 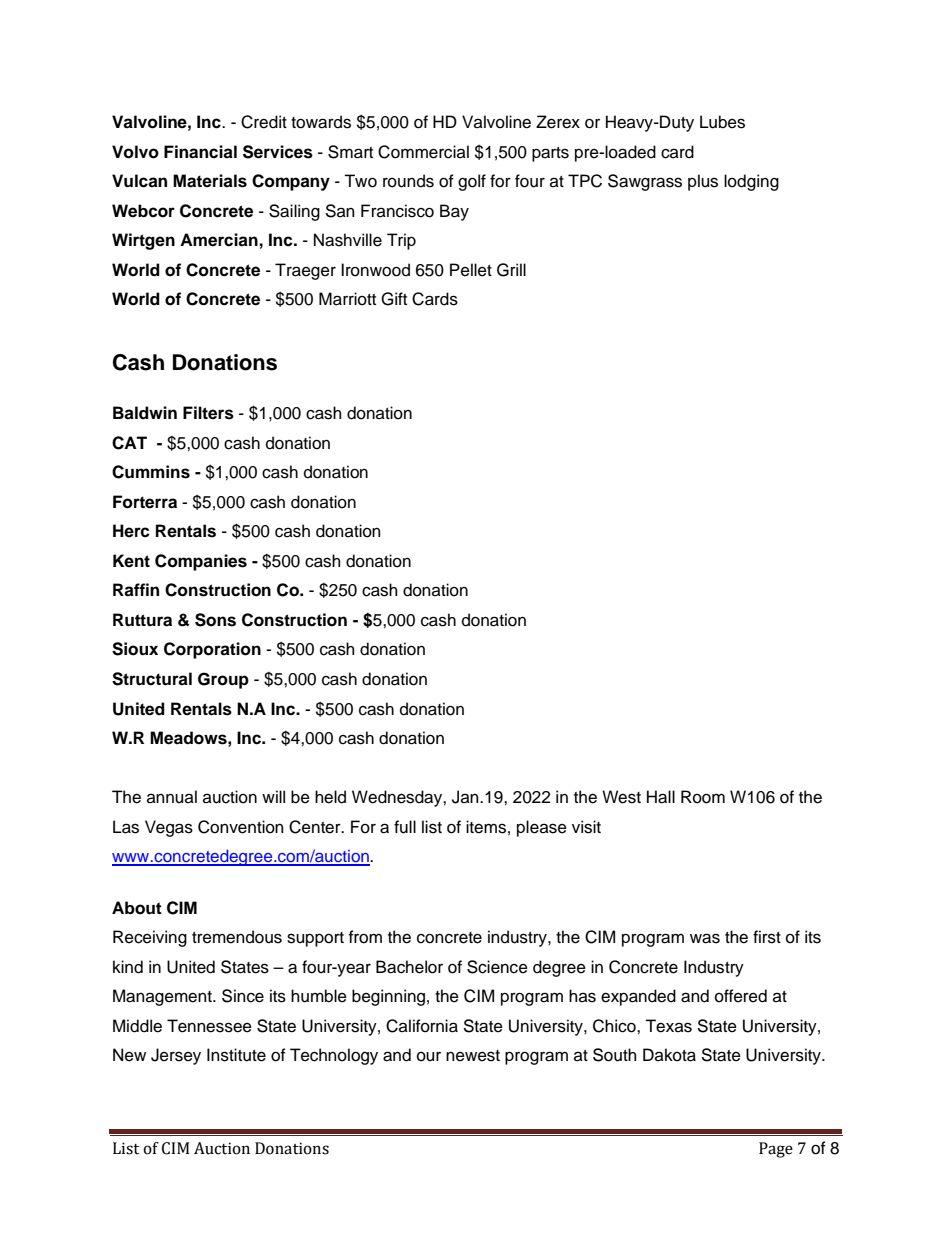 What do you see at coordinates (209, 1026) in the screenshot?
I see `Tennessee` at bounding box center [209, 1026].
